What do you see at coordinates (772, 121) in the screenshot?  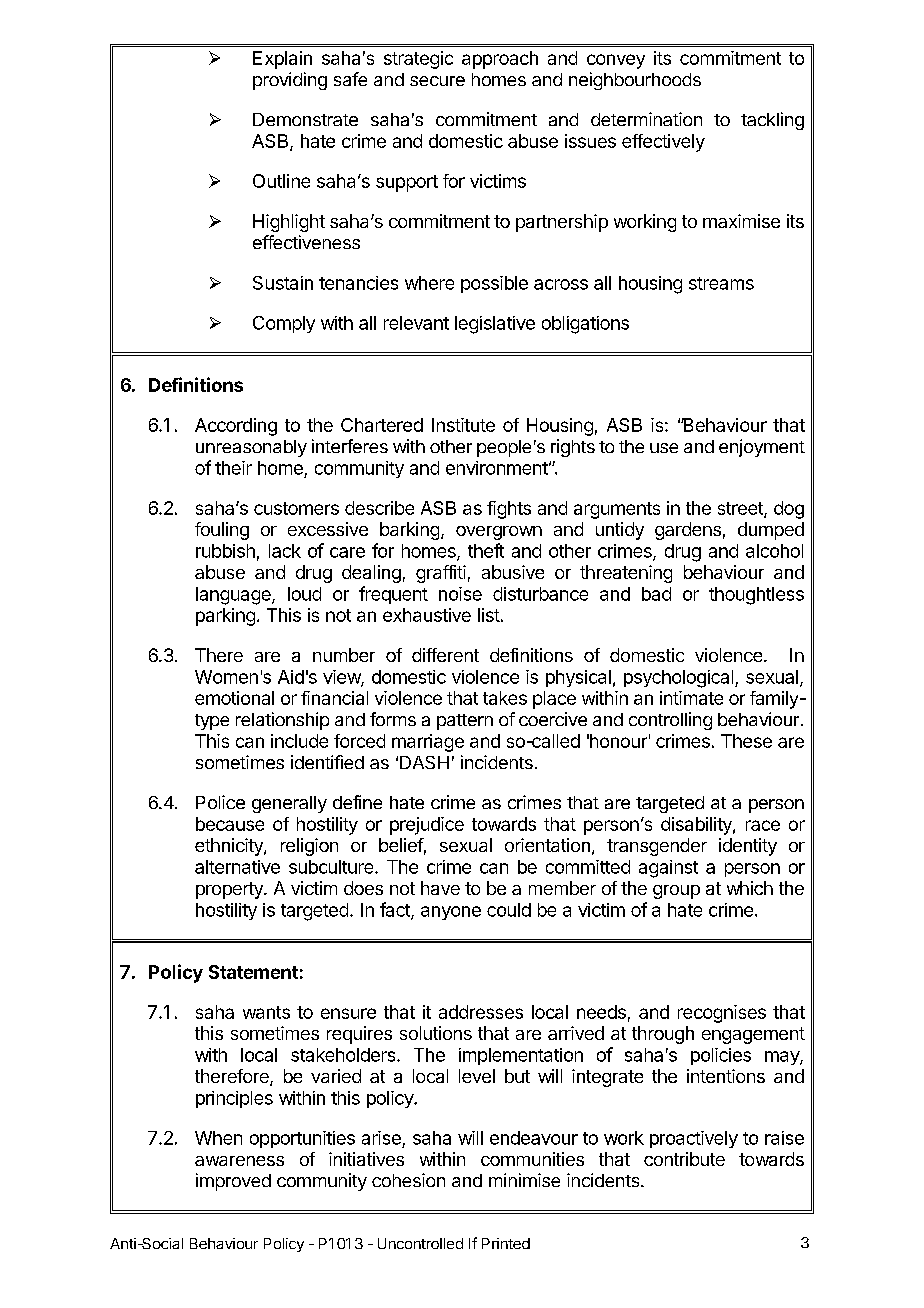 I see `tackling` at bounding box center [772, 121].
